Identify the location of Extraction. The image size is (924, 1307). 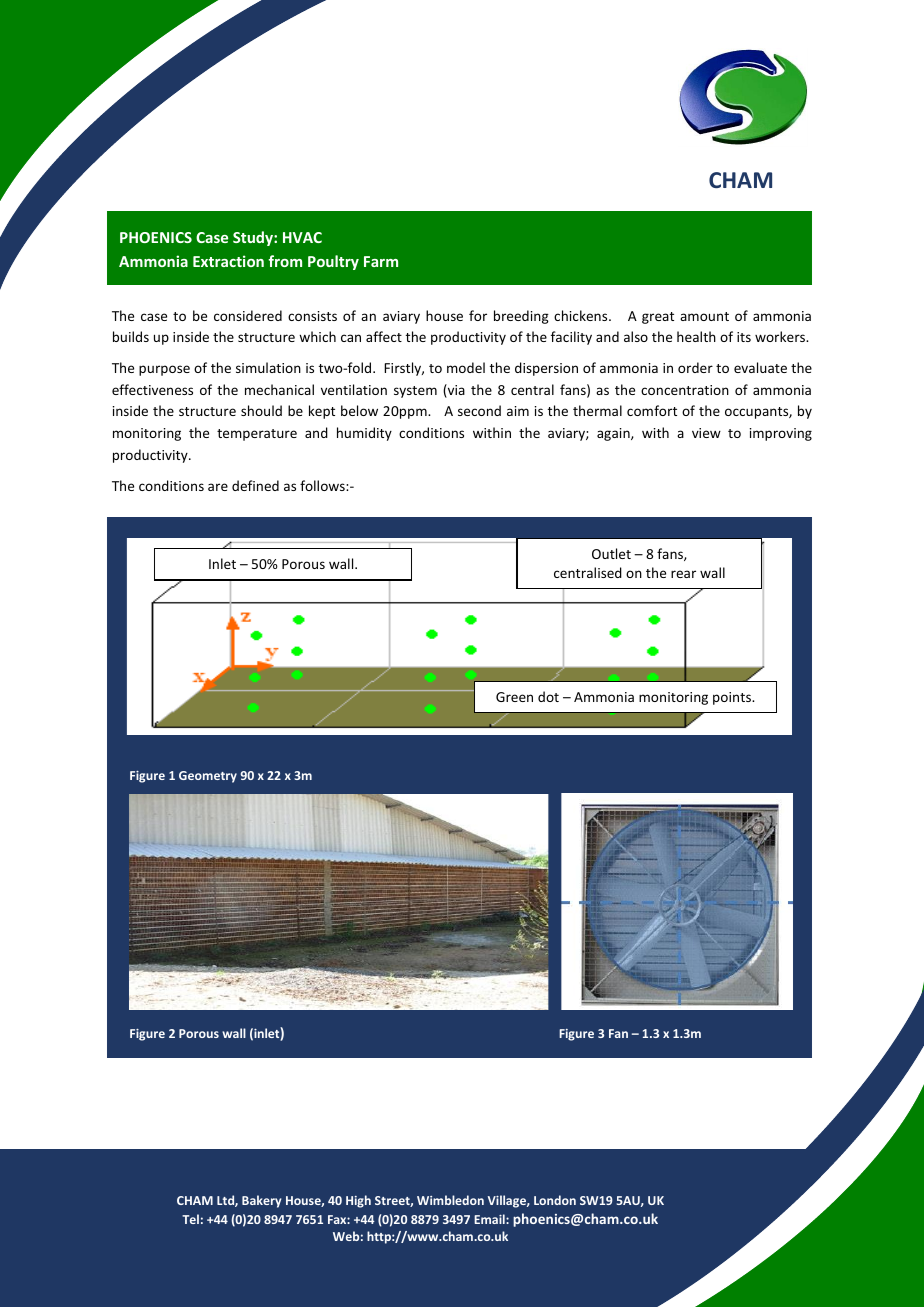
(228, 261).
